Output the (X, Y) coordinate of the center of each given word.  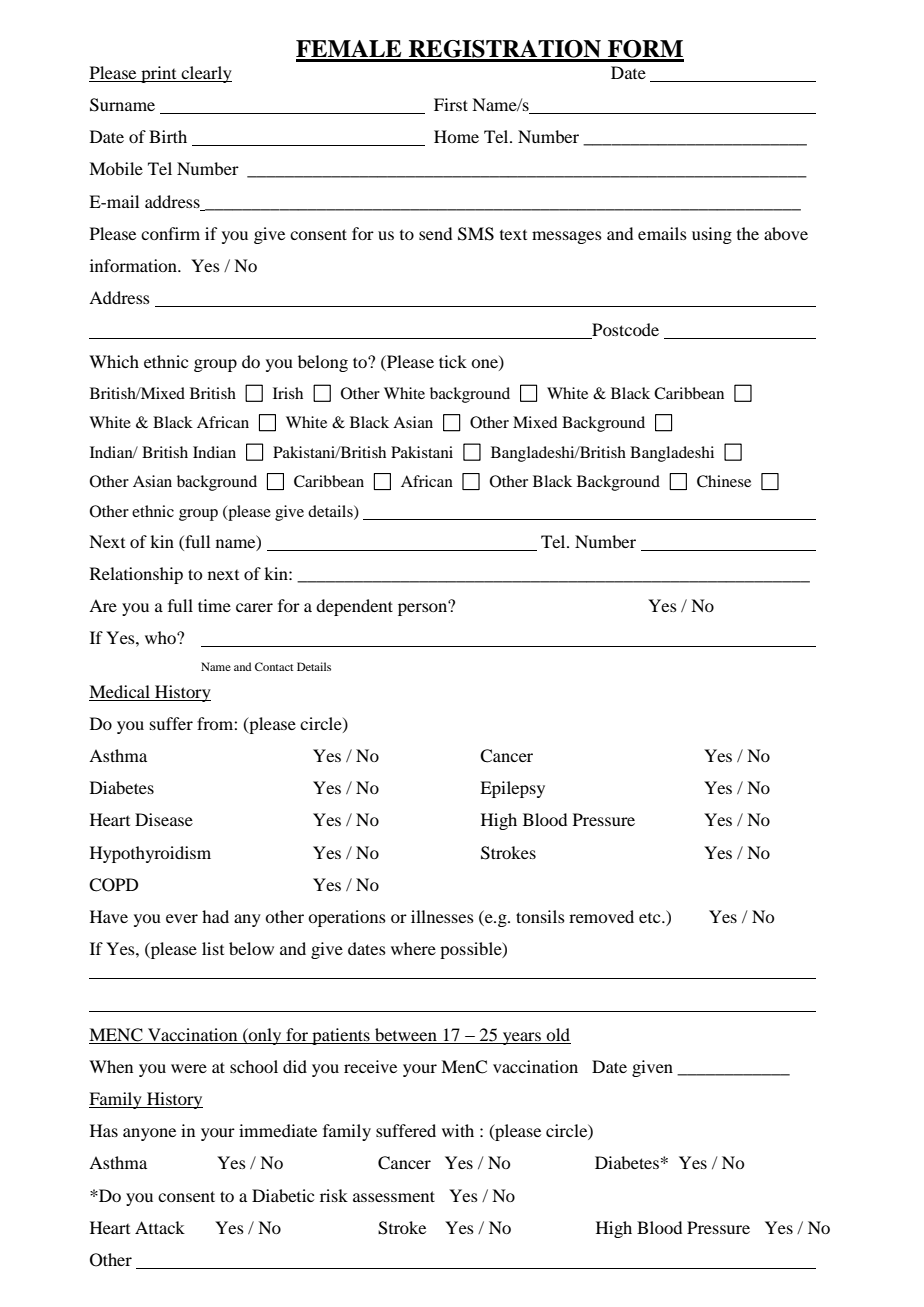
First (451, 104)
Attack (160, 1227)
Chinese (724, 481)
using (712, 235)
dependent (354, 607)
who (161, 637)
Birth (168, 136)
